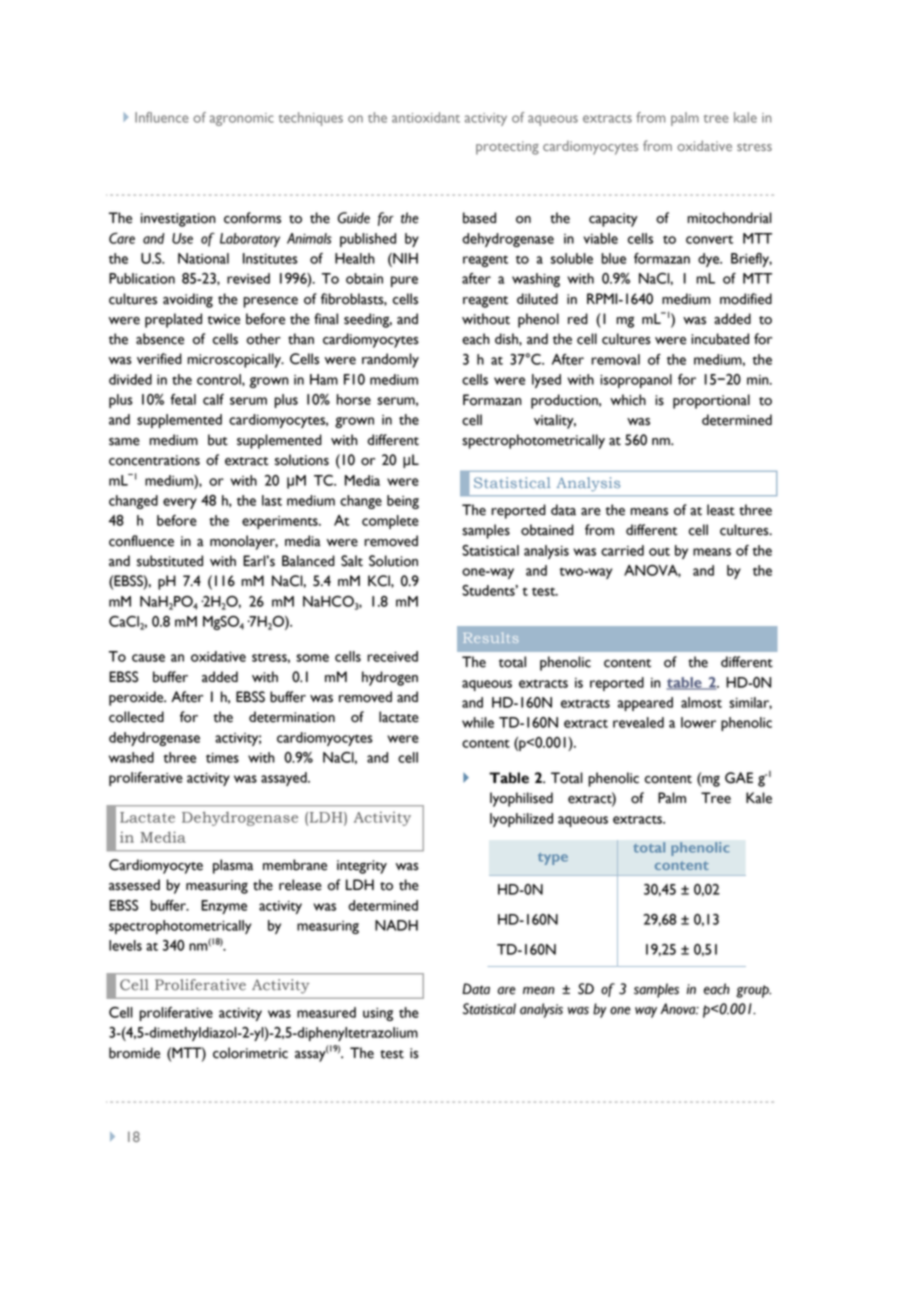  What do you see at coordinates (622, 550) in the screenshot?
I see `carried` at bounding box center [622, 550].
